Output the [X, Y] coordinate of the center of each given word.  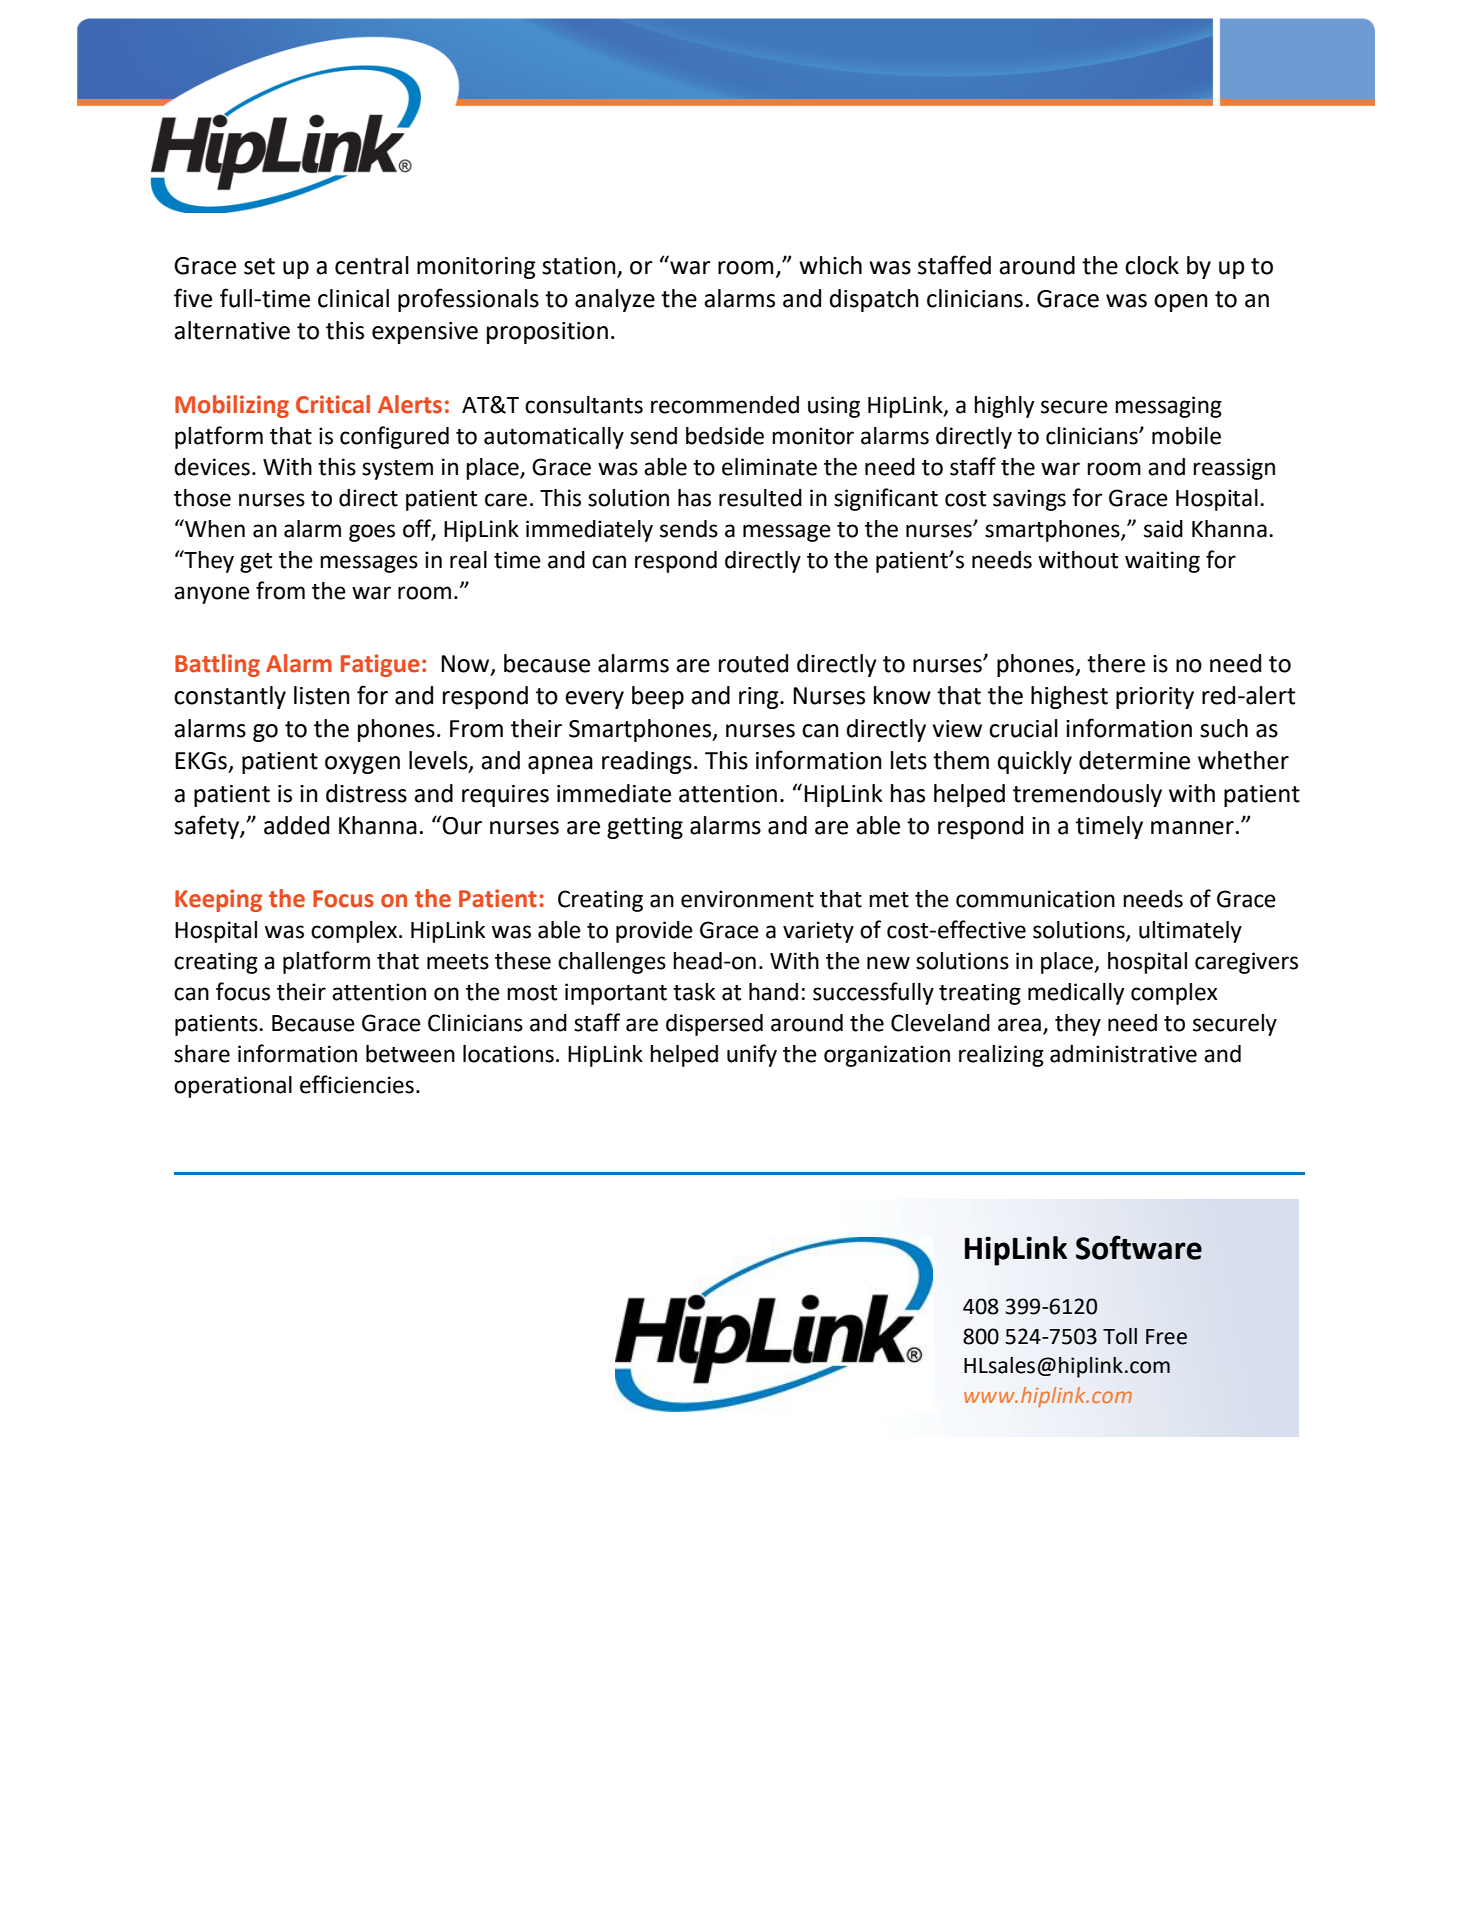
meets [458, 962]
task [694, 992]
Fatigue [380, 665]
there [1116, 663]
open [1181, 303]
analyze [615, 300]
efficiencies [357, 1084]
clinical [353, 298]
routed [753, 663]
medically [1076, 994]
